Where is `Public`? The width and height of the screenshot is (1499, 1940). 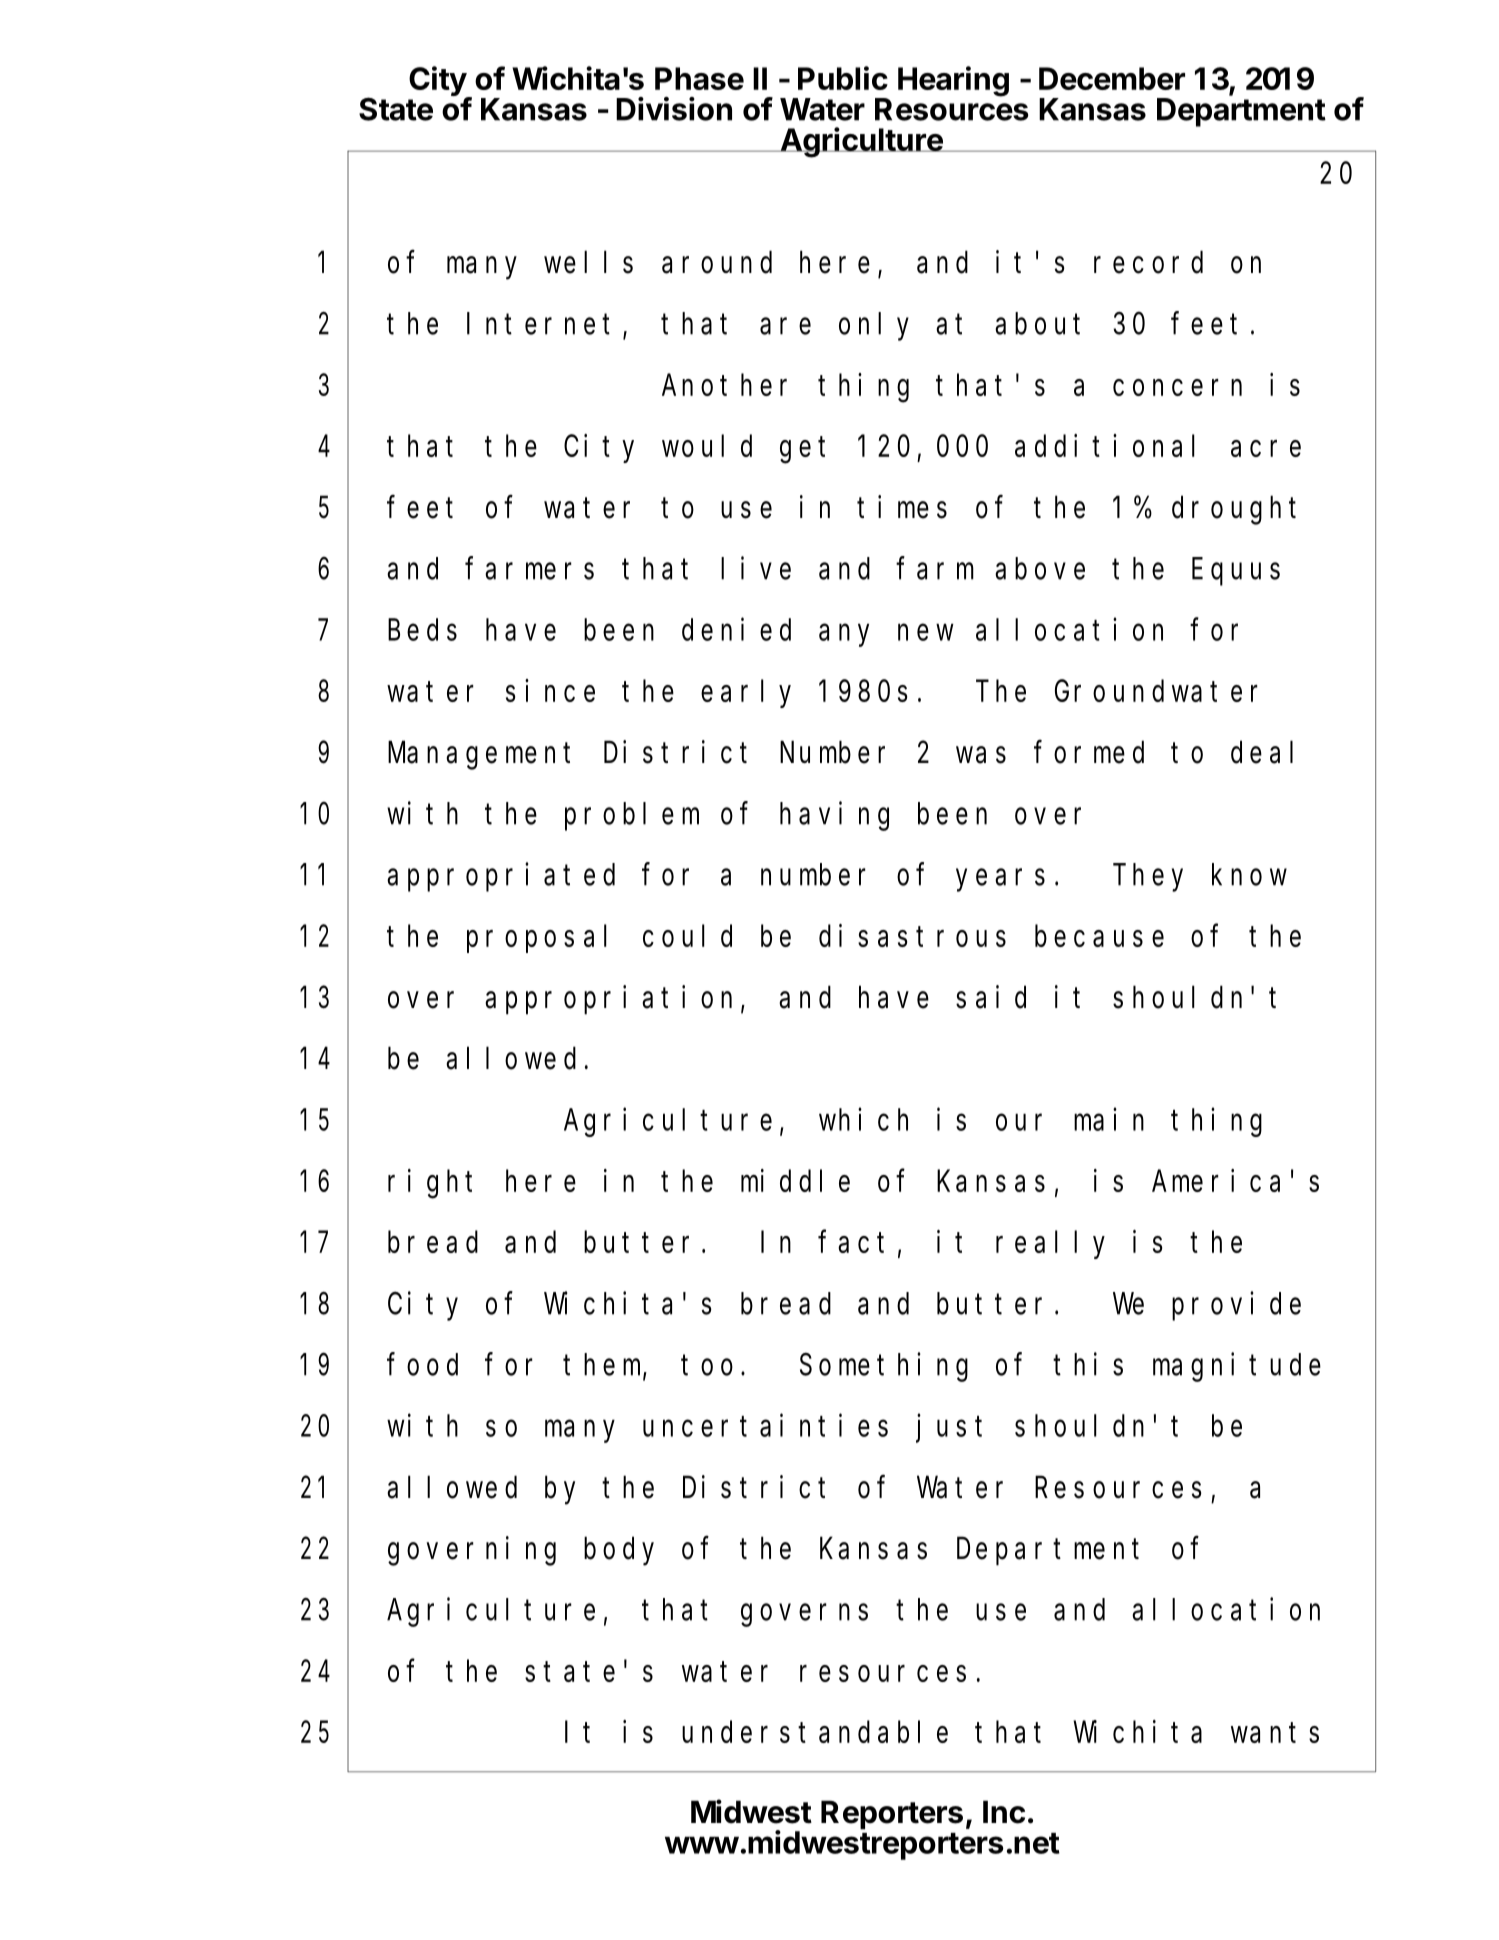 Public is located at coordinates (843, 78).
